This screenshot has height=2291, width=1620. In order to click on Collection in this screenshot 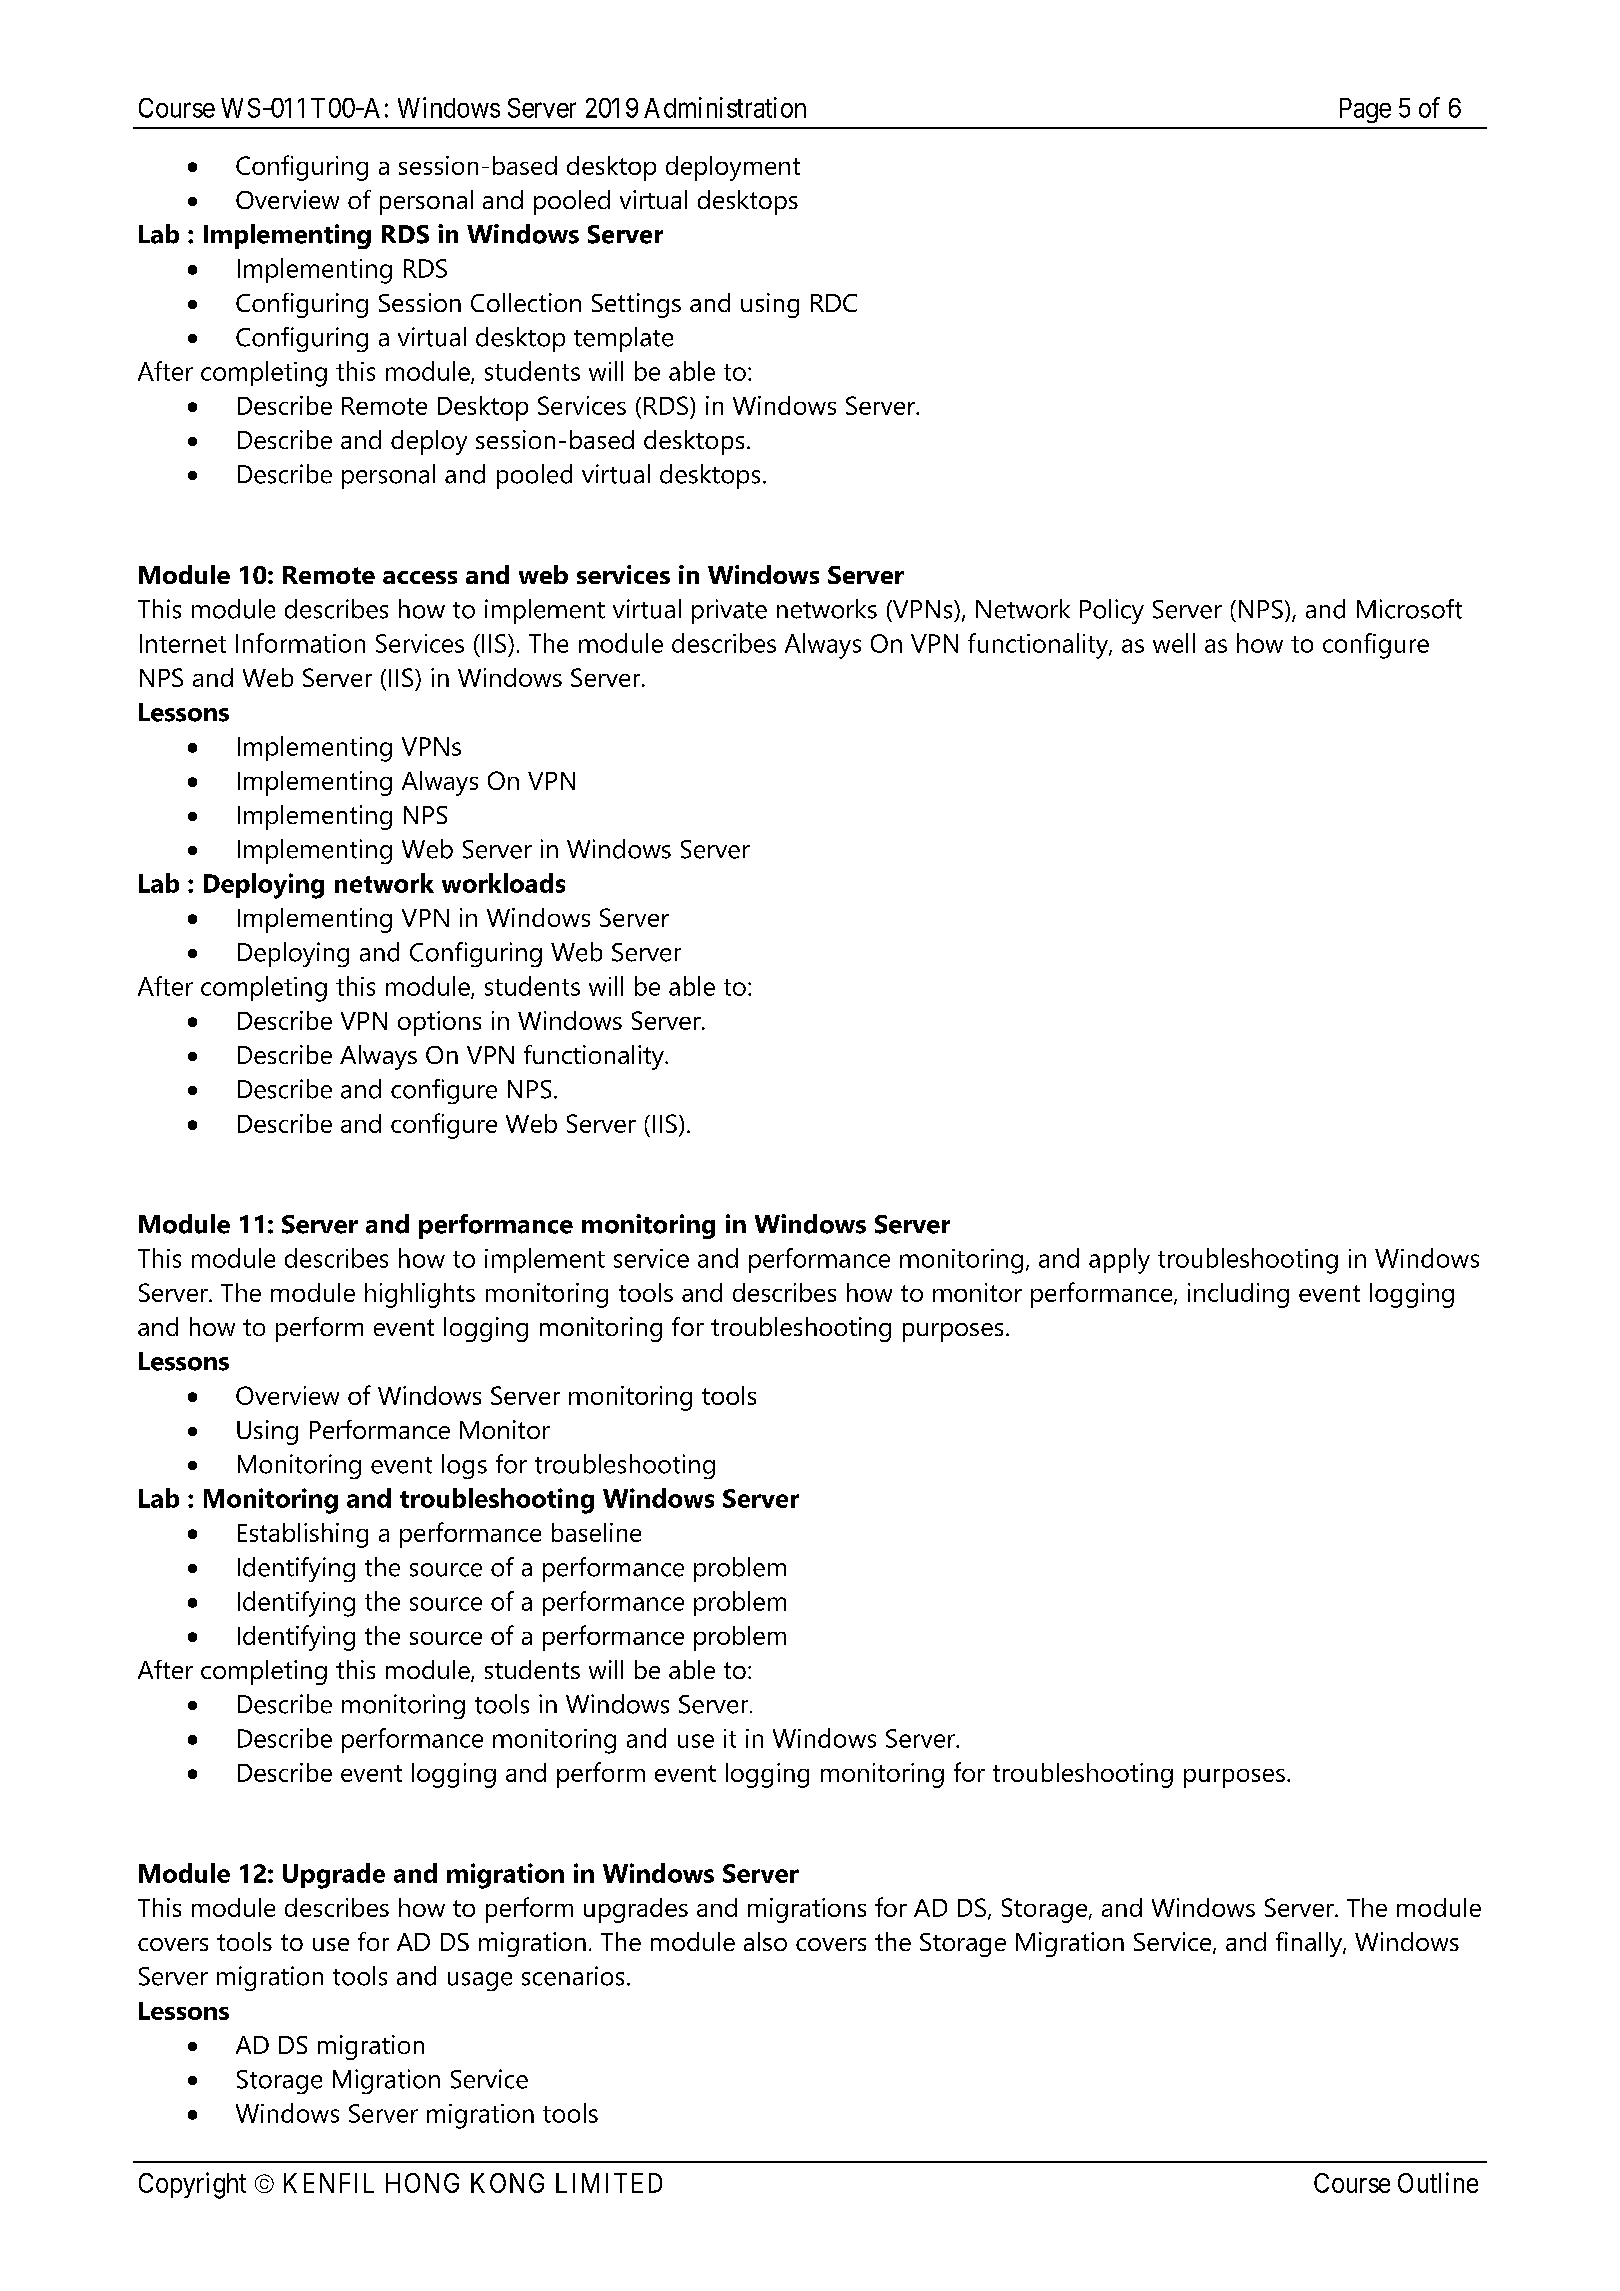, I will do `click(526, 302)`.
